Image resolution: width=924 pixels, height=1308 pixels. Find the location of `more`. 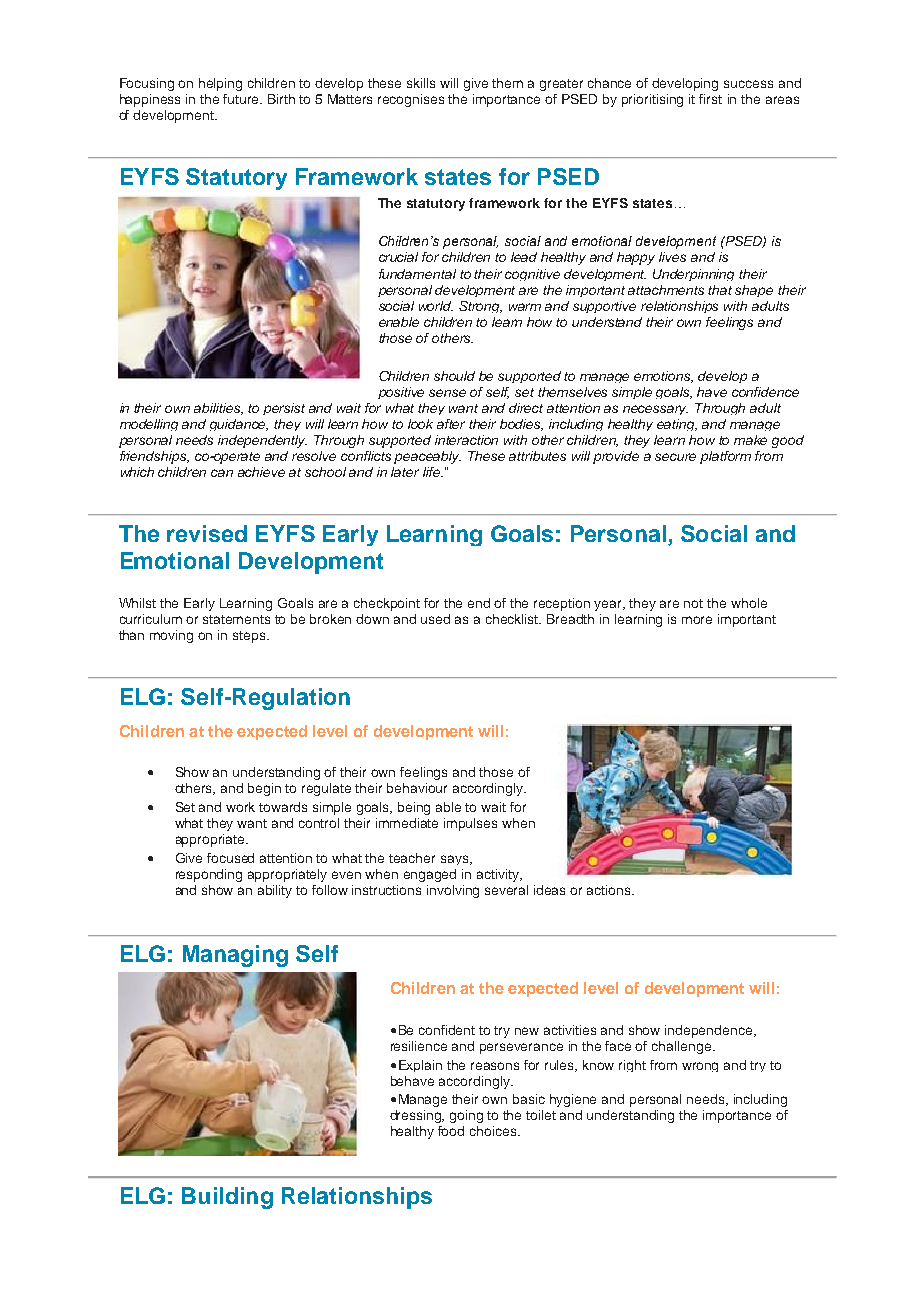

more is located at coordinates (697, 620).
